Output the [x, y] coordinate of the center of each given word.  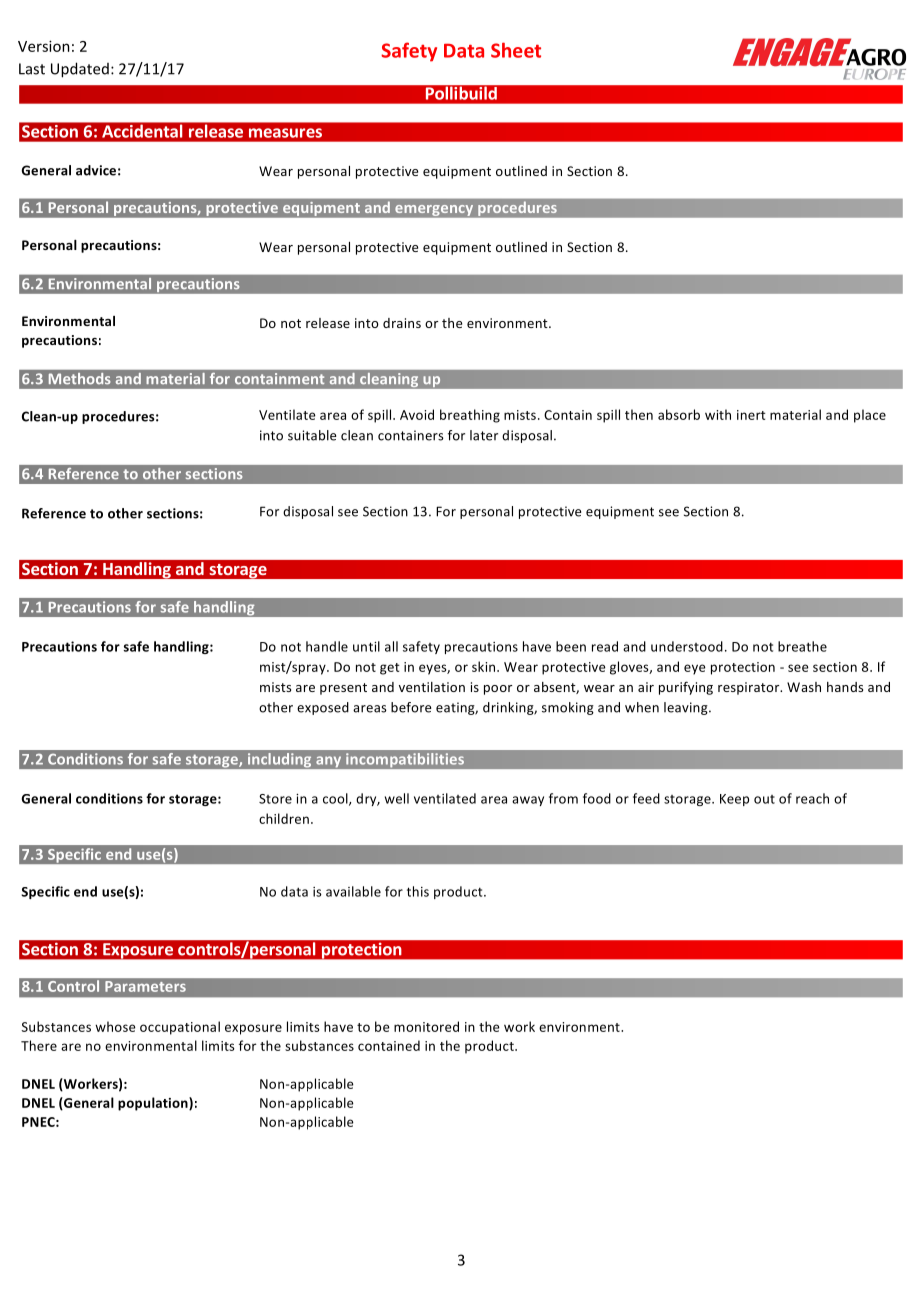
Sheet [516, 50]
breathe [802, 646]
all [391, 646]
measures [285, 133]
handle [327, 646]
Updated [80, 70]
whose [115, 1026]
